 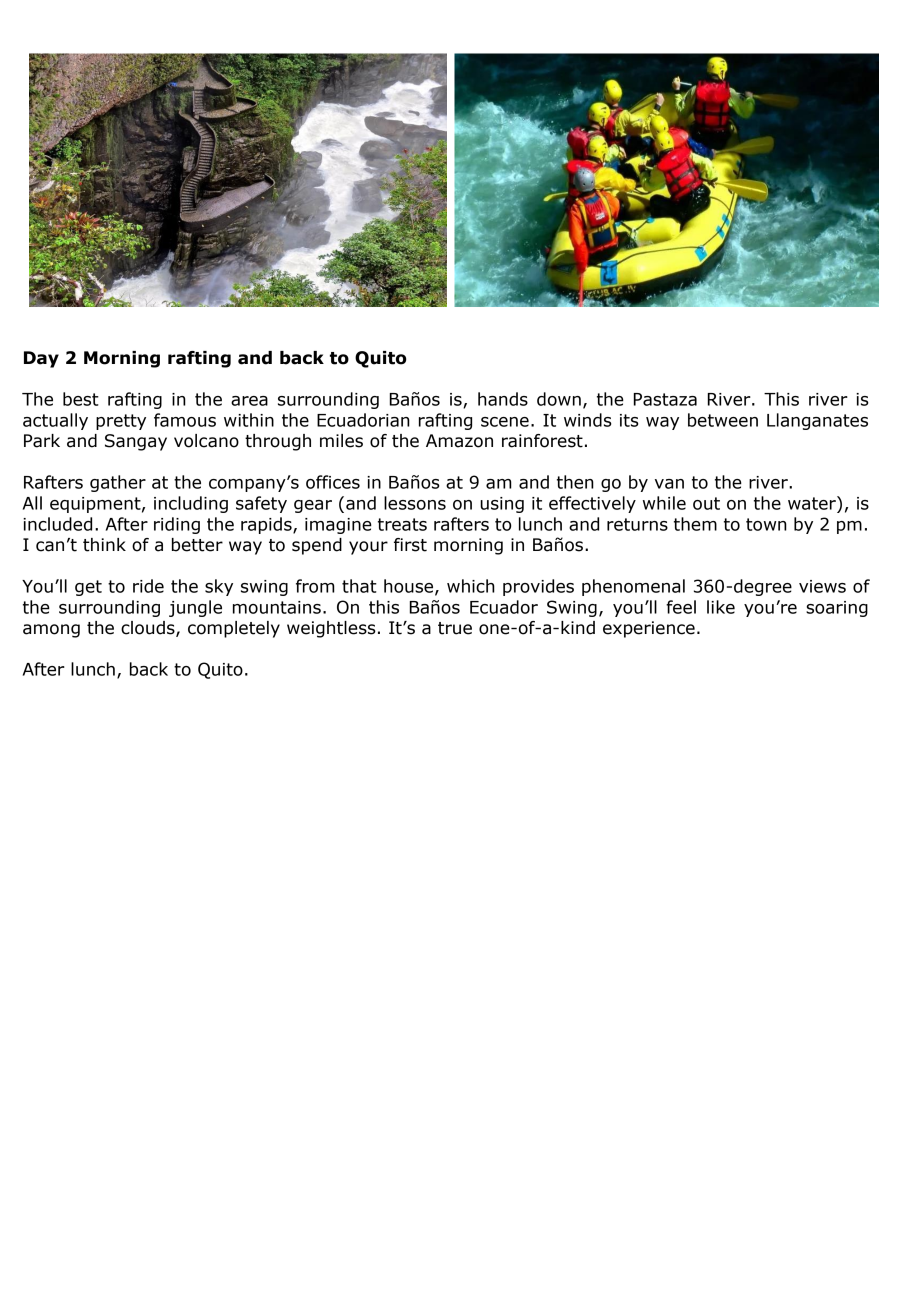 I want to click on riding, so click(x=177, y=525).
